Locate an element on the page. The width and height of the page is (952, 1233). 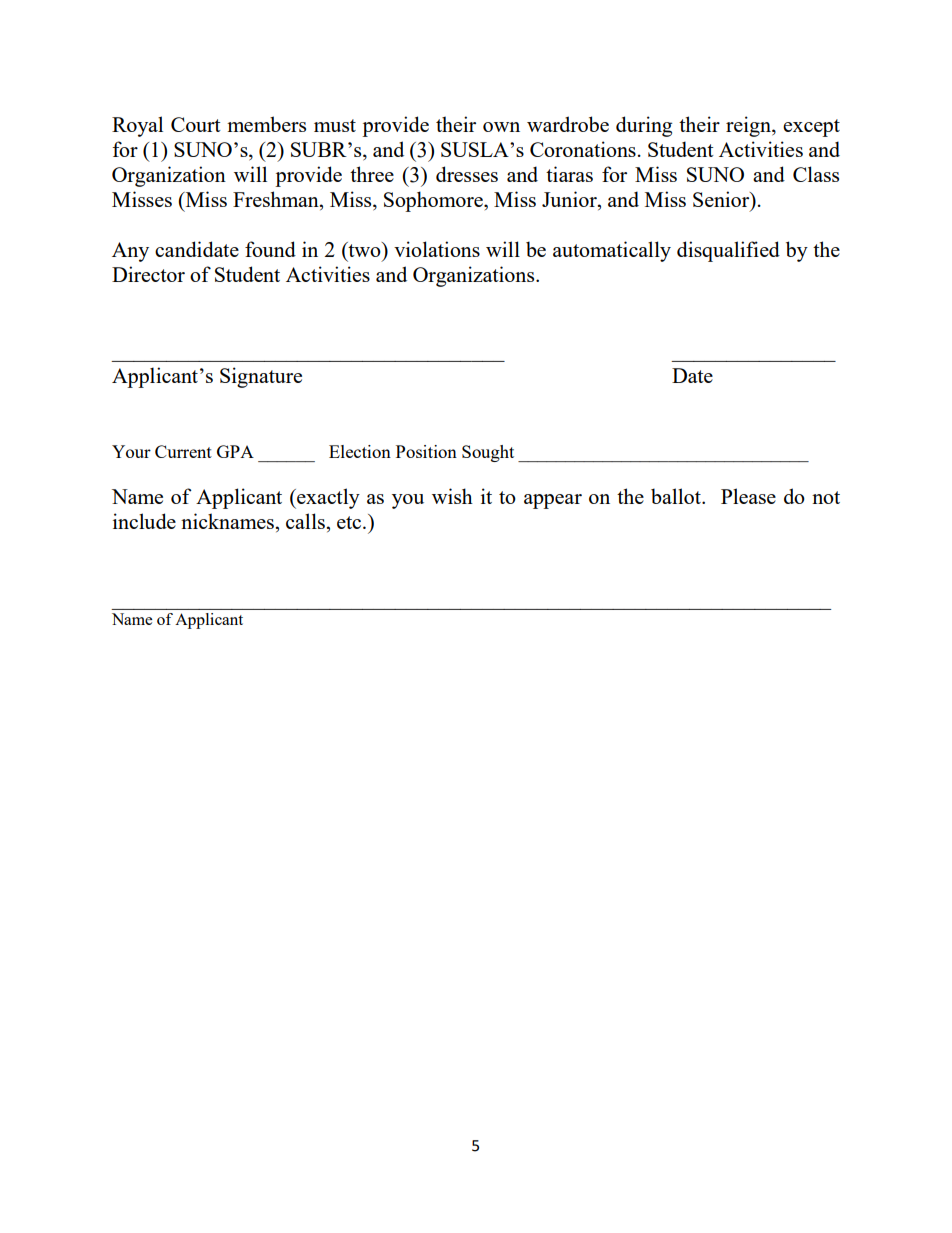
own is located at coordinates (501, 127).
